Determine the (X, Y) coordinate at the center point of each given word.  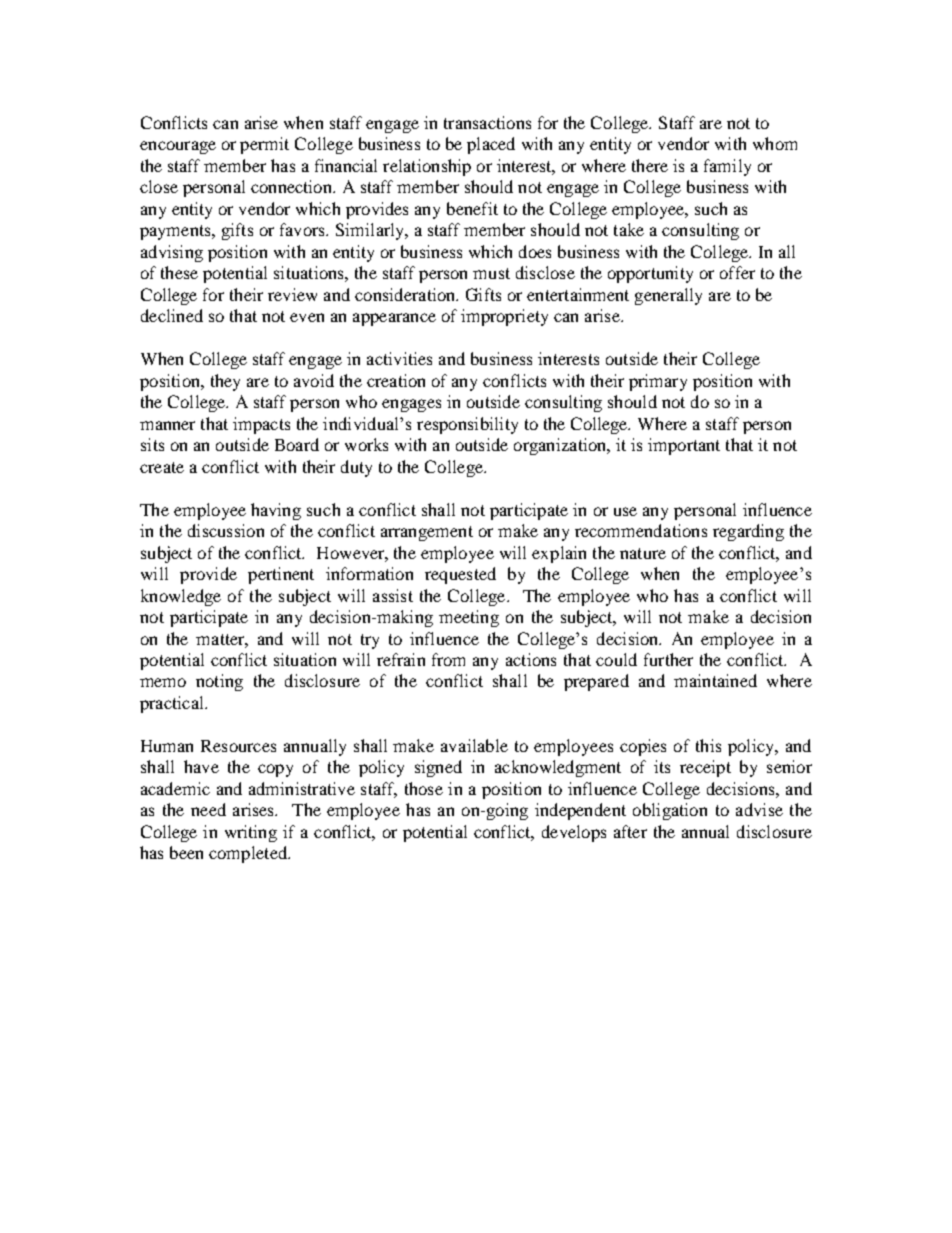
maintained (715, 680)
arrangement (427, 533)
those (424, 788)
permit (264, 145)
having (276, 511)
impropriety (504, 317)
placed (491, 145)
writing (251, 833)
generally (668, 296)
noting (219, 682)
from (448, 659)
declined (172, 315)
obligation (670, 811)
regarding (748, 532)
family (727, 167)
